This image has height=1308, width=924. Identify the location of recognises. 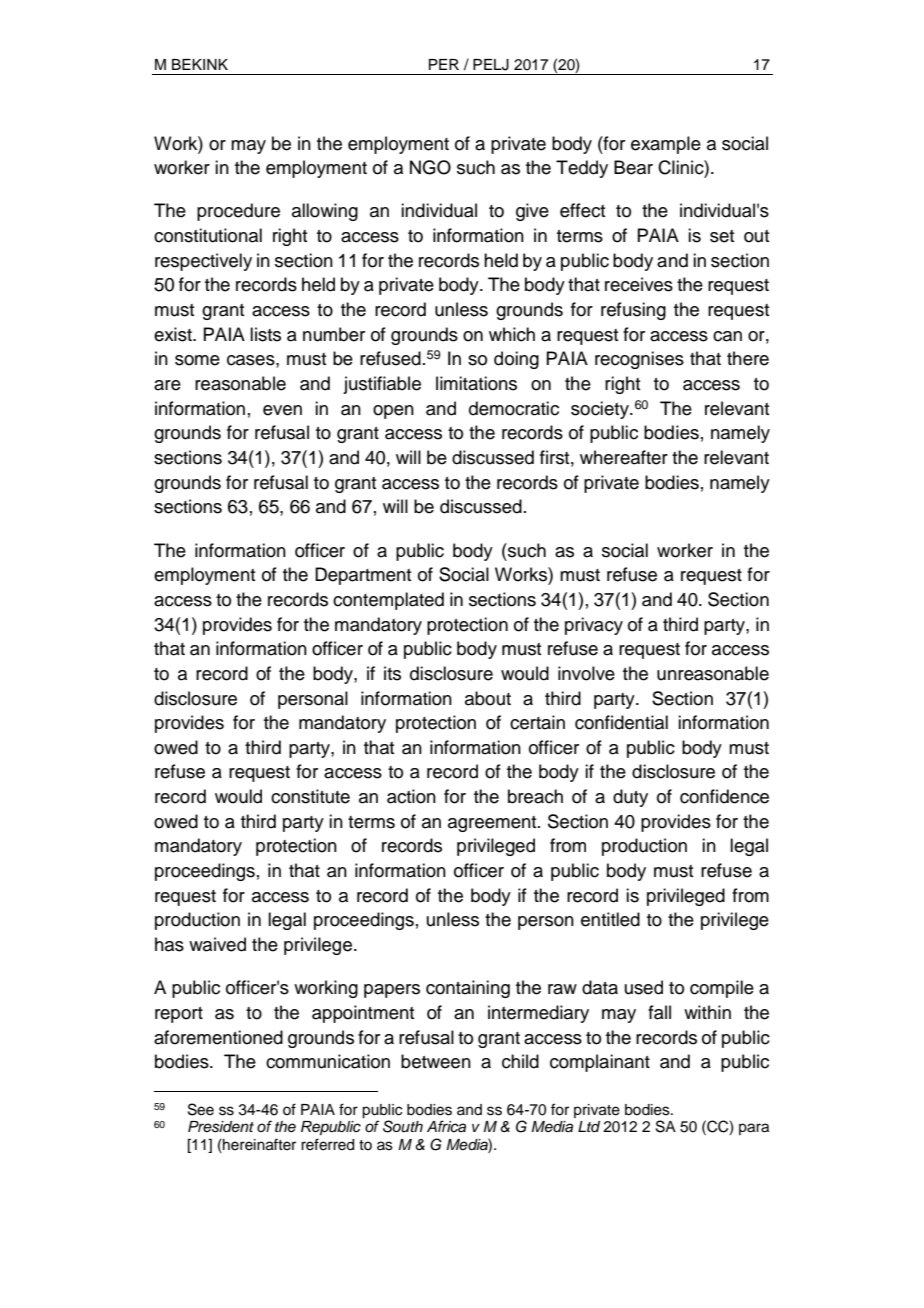
(639, 360).
